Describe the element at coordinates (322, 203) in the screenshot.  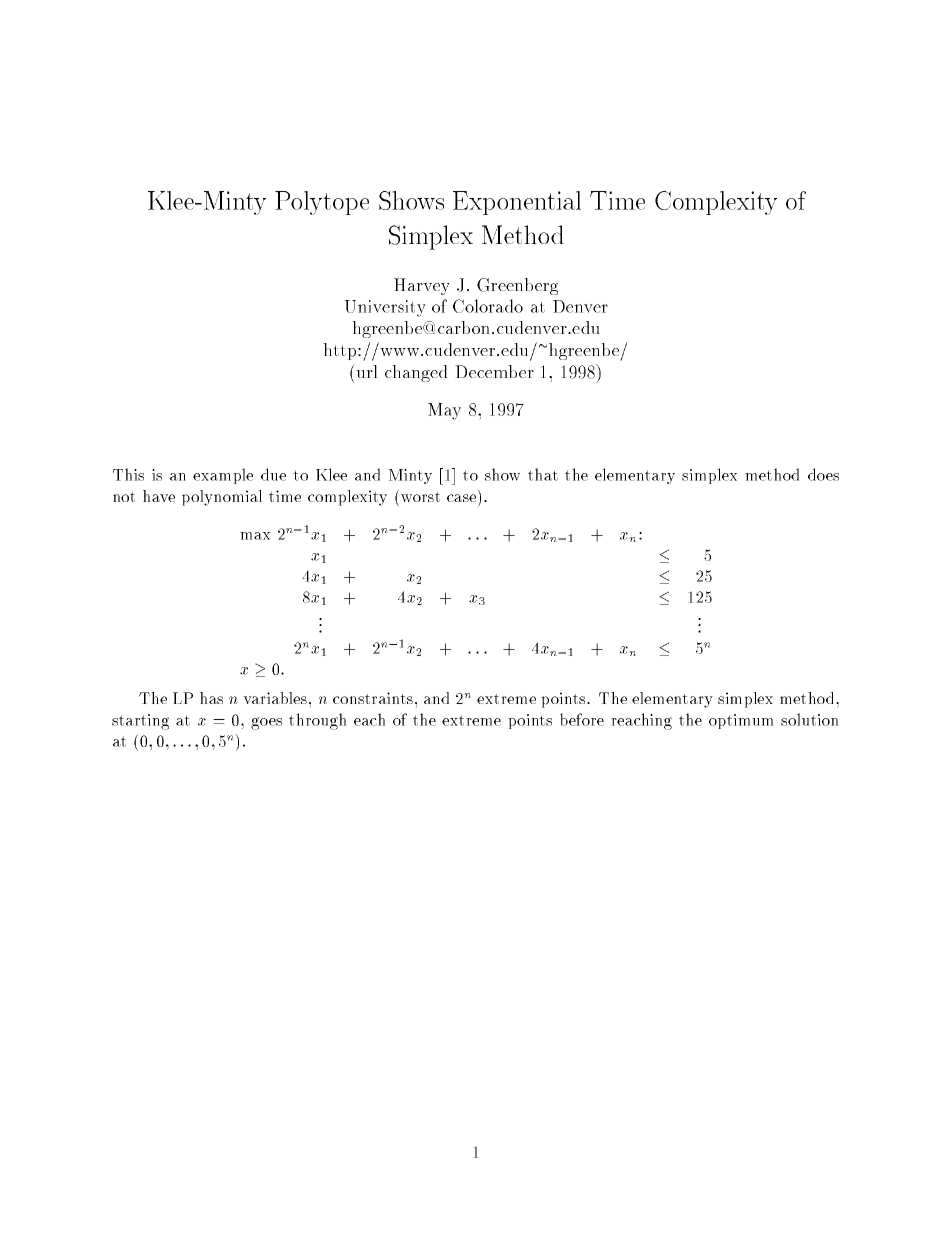
I see `Polytope` at that location.
